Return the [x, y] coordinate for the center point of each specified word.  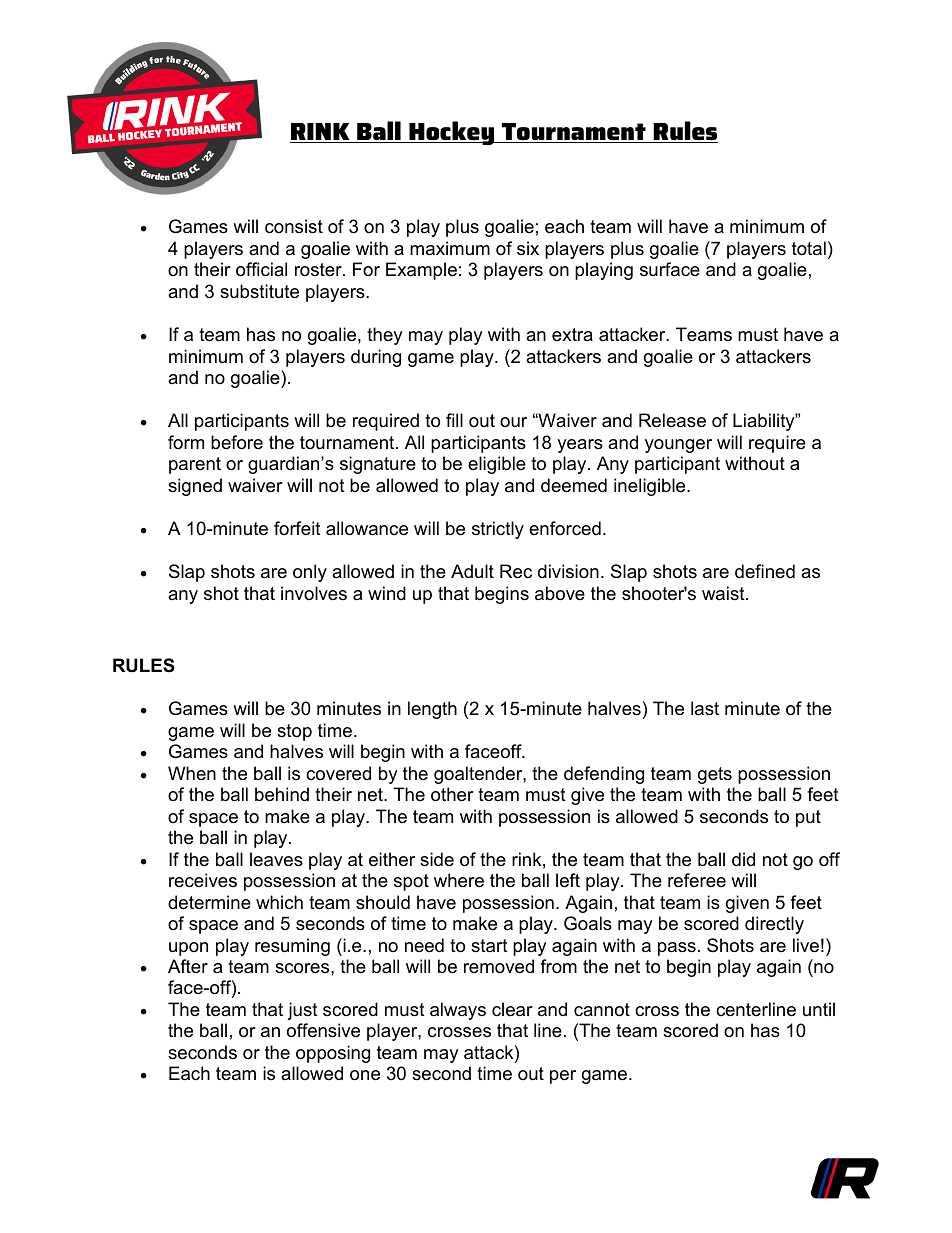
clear [512, 1009]
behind [282, 794]
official [261, 269]
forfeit [297, 528]
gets [715, 775]
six [528, 248]
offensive [323, 1030]
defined [765, 571]
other [452, 794]
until [819, 1009]
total [809, 248]
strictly [498, 530]
